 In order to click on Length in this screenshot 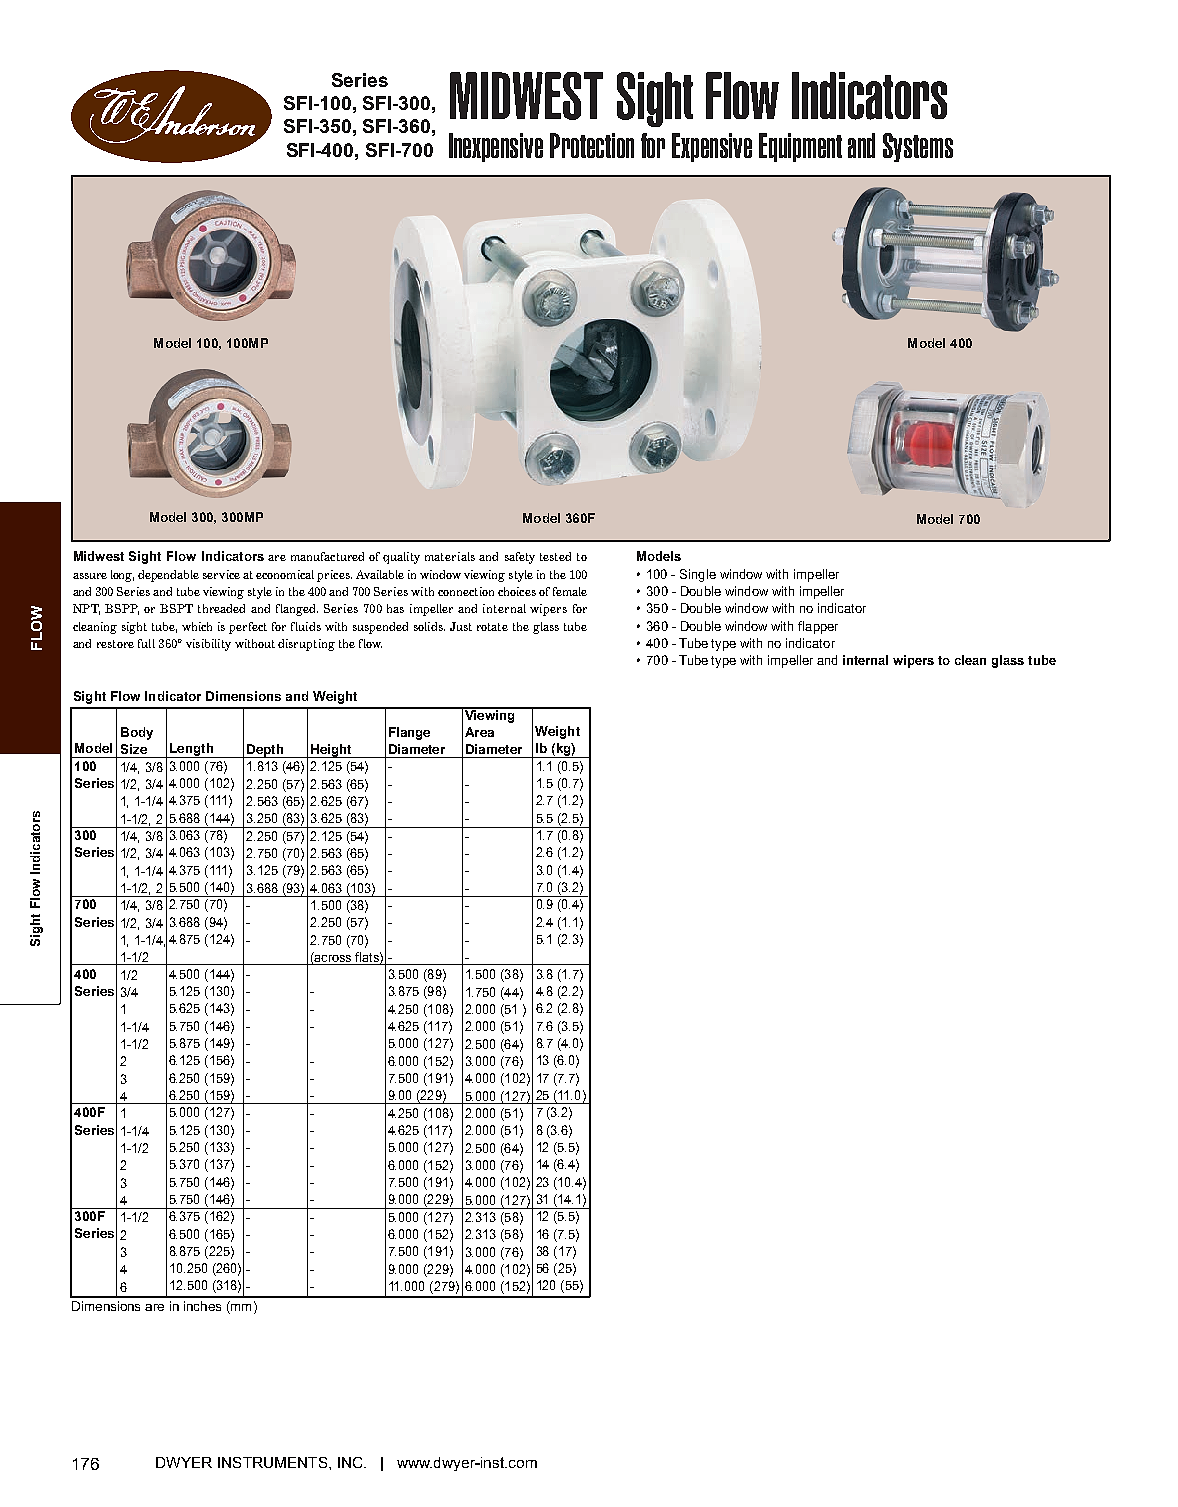, I will do `click(191, 750)`.
